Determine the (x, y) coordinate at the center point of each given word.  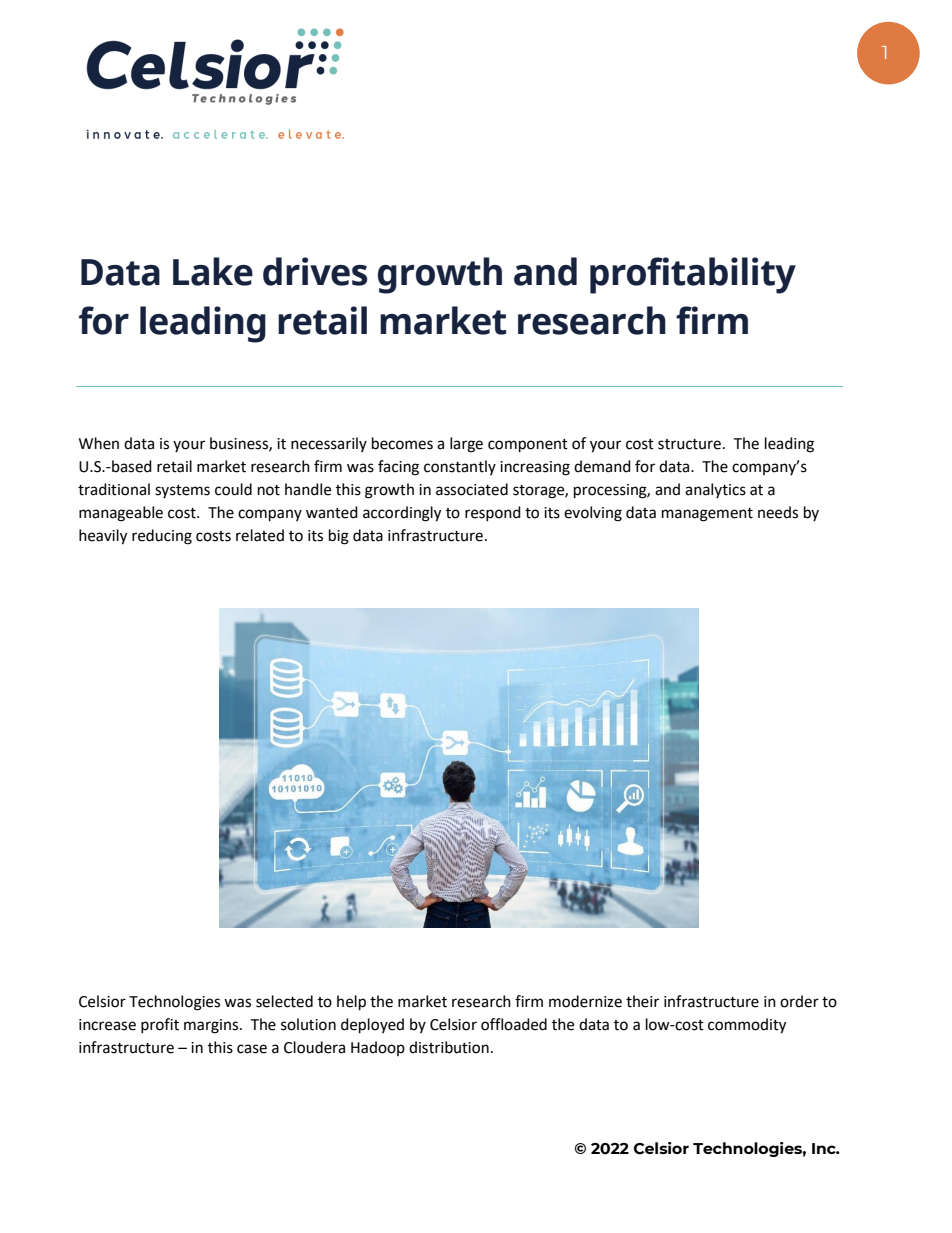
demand (602, 466)
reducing (162, 537)
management (707, 515)
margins (212, 1026)
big (339, 537)
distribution (449, 1047)
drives (315, 271)
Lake (213, 271)
